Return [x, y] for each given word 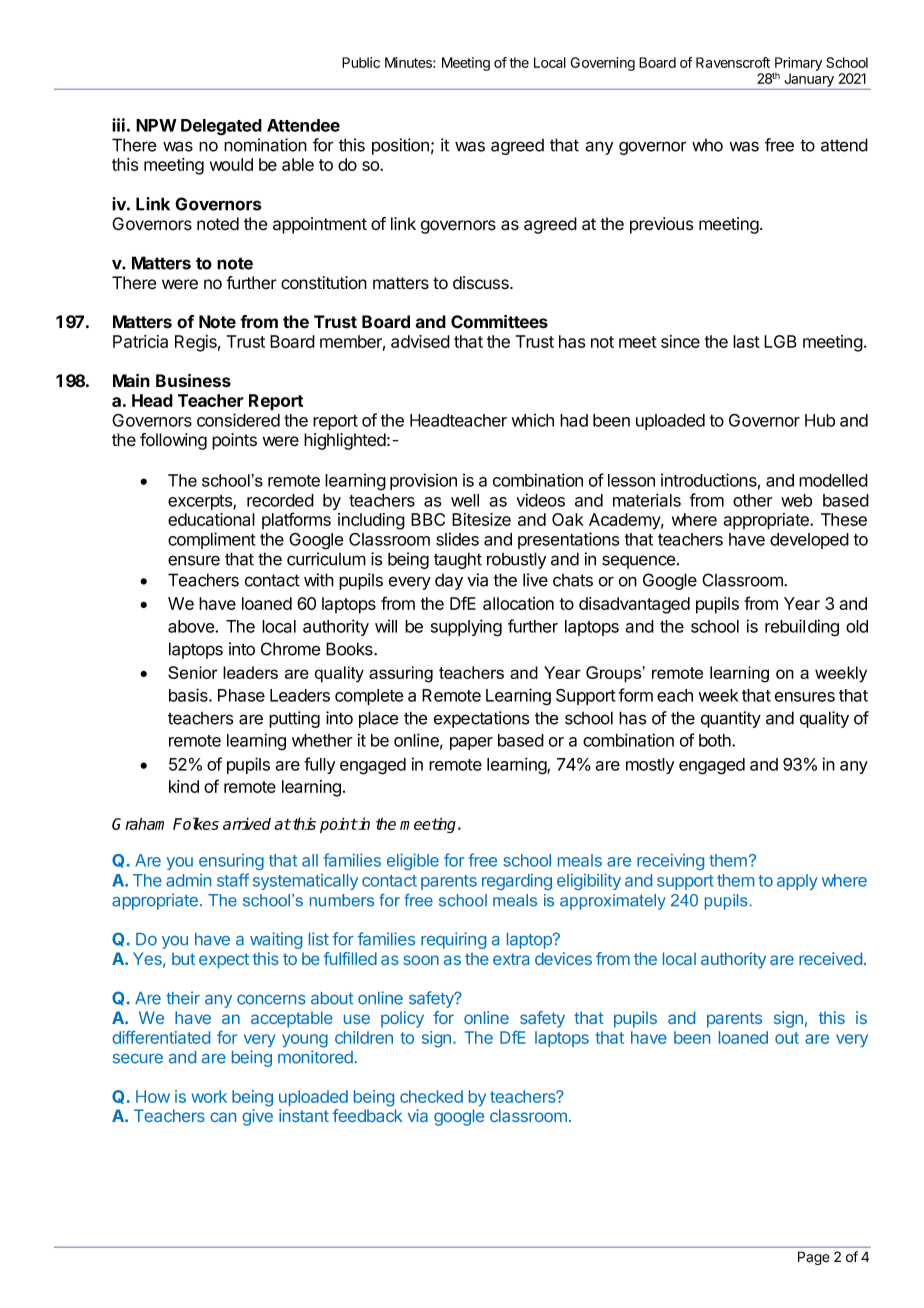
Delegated [221, 127]
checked [431, 1096]
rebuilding [802, 628]
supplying [466, 628]
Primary [798, 65]
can [223, 1117]
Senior [193, 672]
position [400, 146]
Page [814, 1258]
